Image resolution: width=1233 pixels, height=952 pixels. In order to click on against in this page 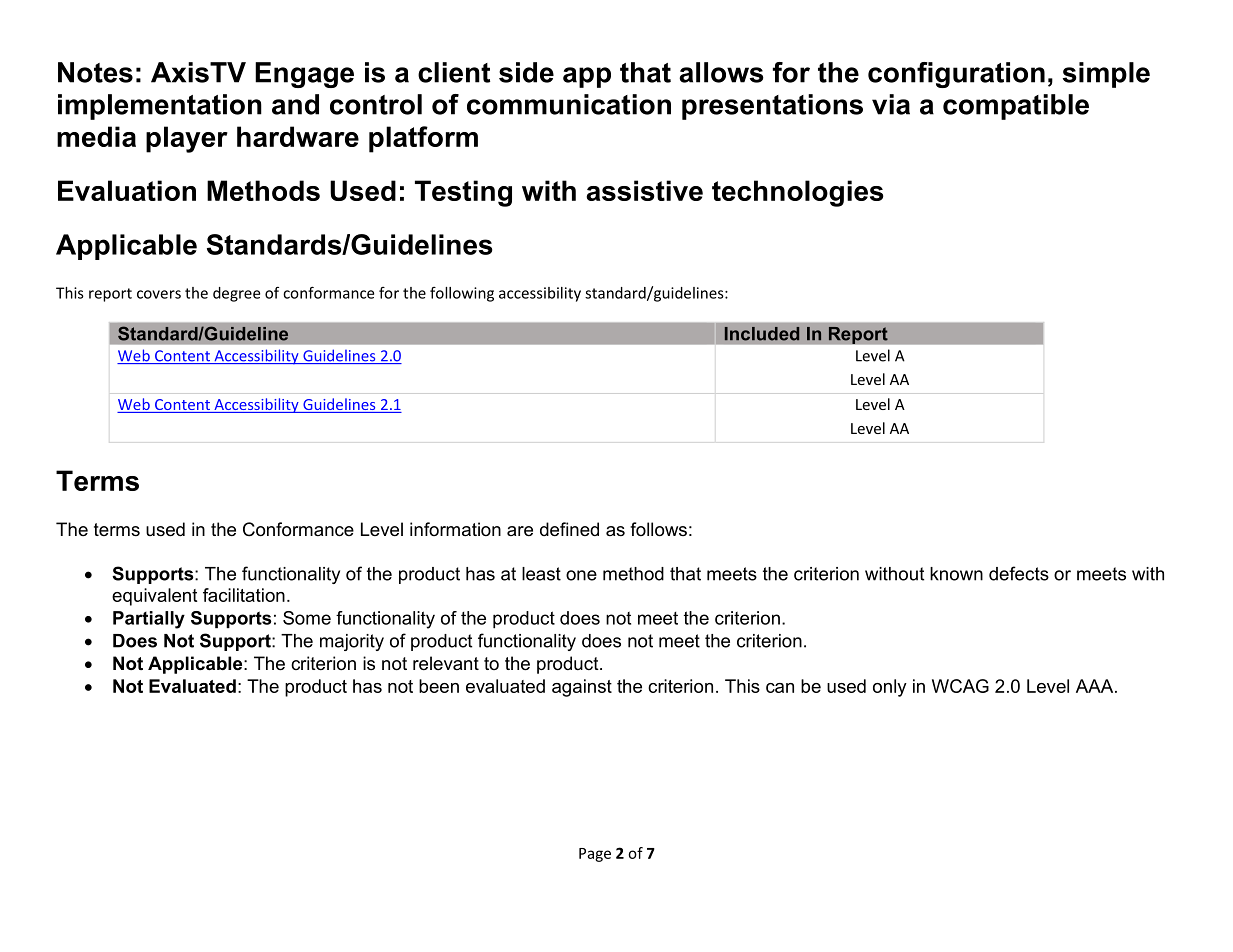, I will do `click(582, 688)`.
